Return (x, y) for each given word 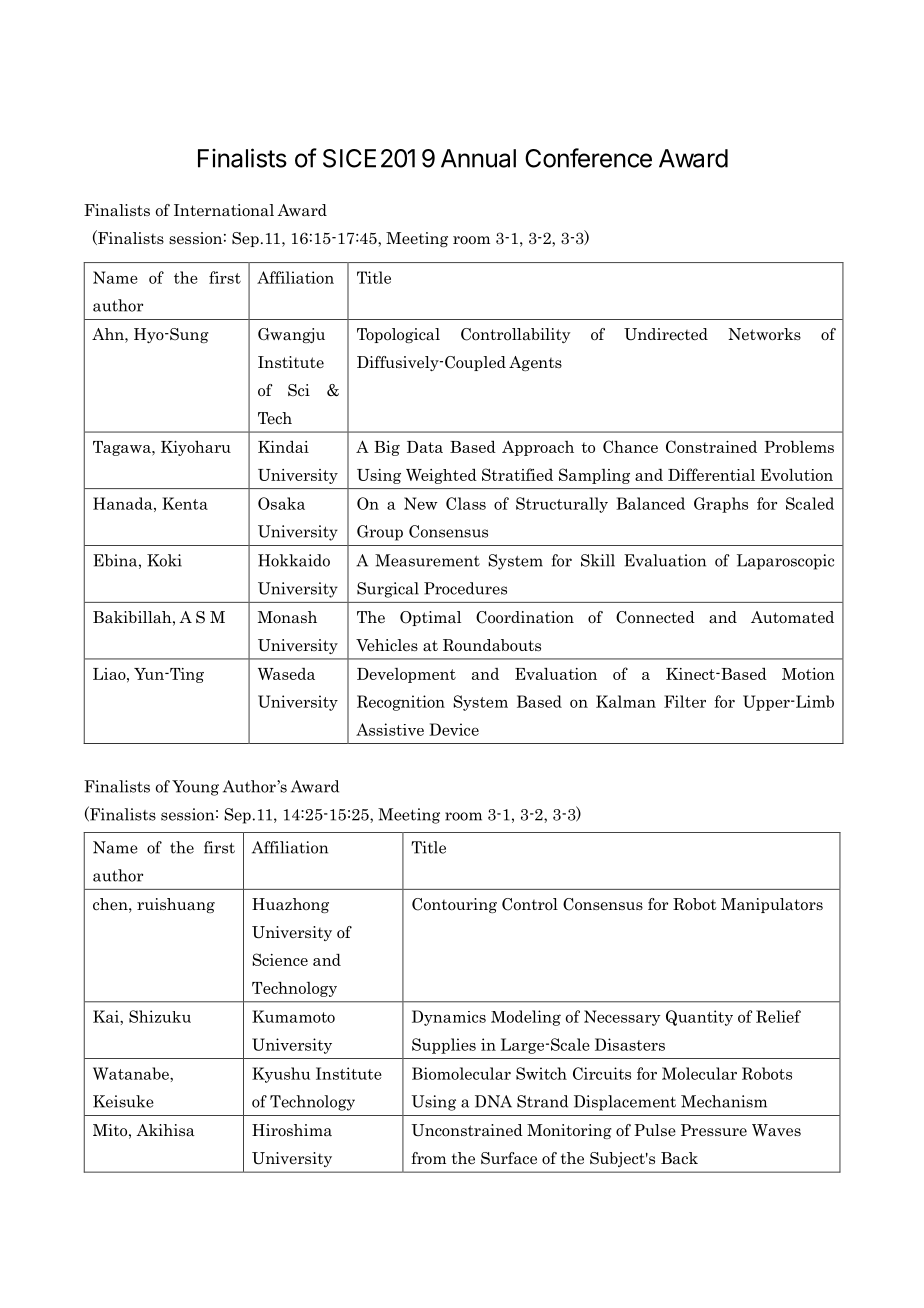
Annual (478, 158)
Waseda (286, 674)
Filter (685, 701)
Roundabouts (492, 645)
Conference (588, 158)
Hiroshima (292, 1130)
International (224, 210)
